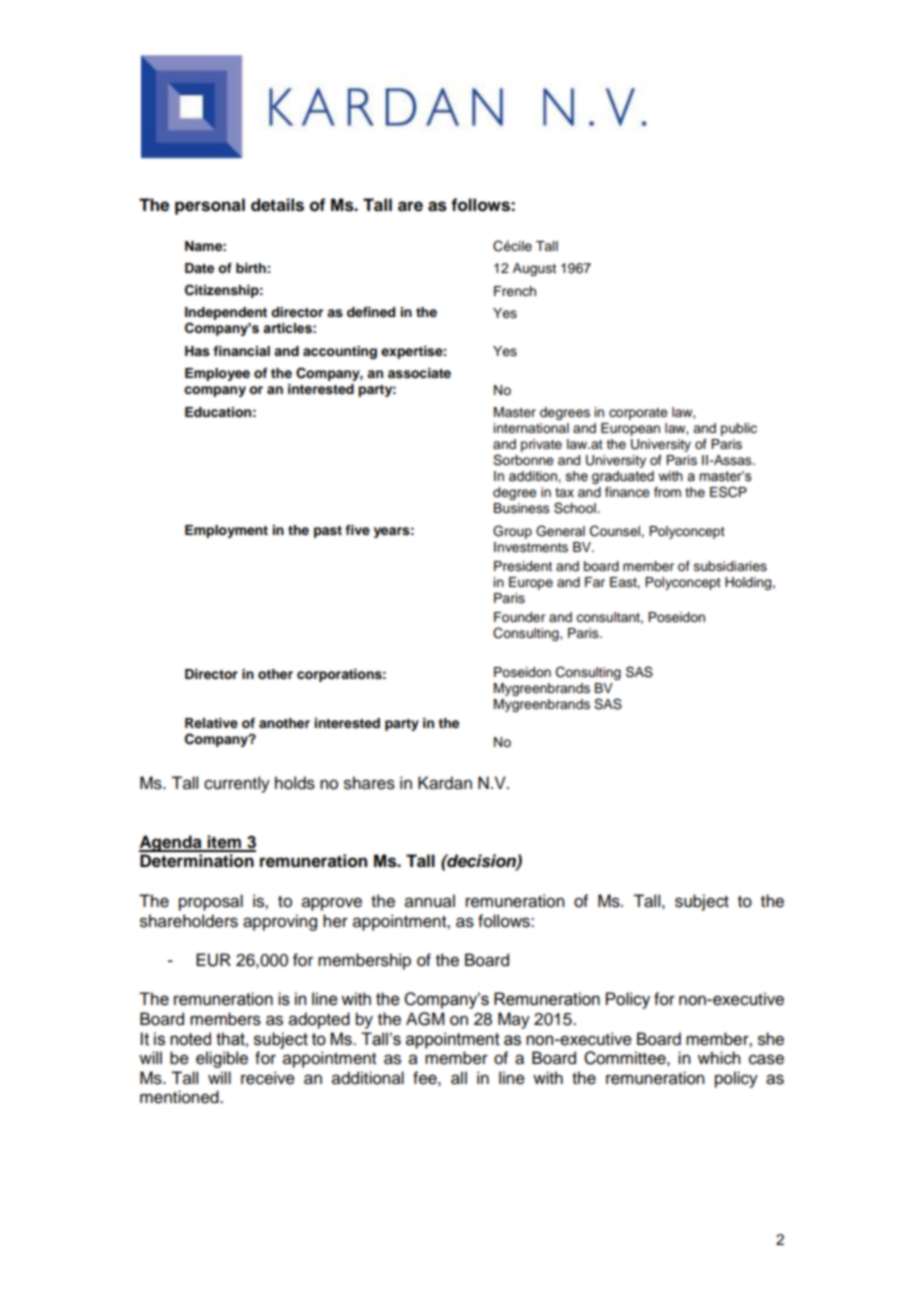 The image size is (924, 1308). I want to click on personal, so click(210, 206).
